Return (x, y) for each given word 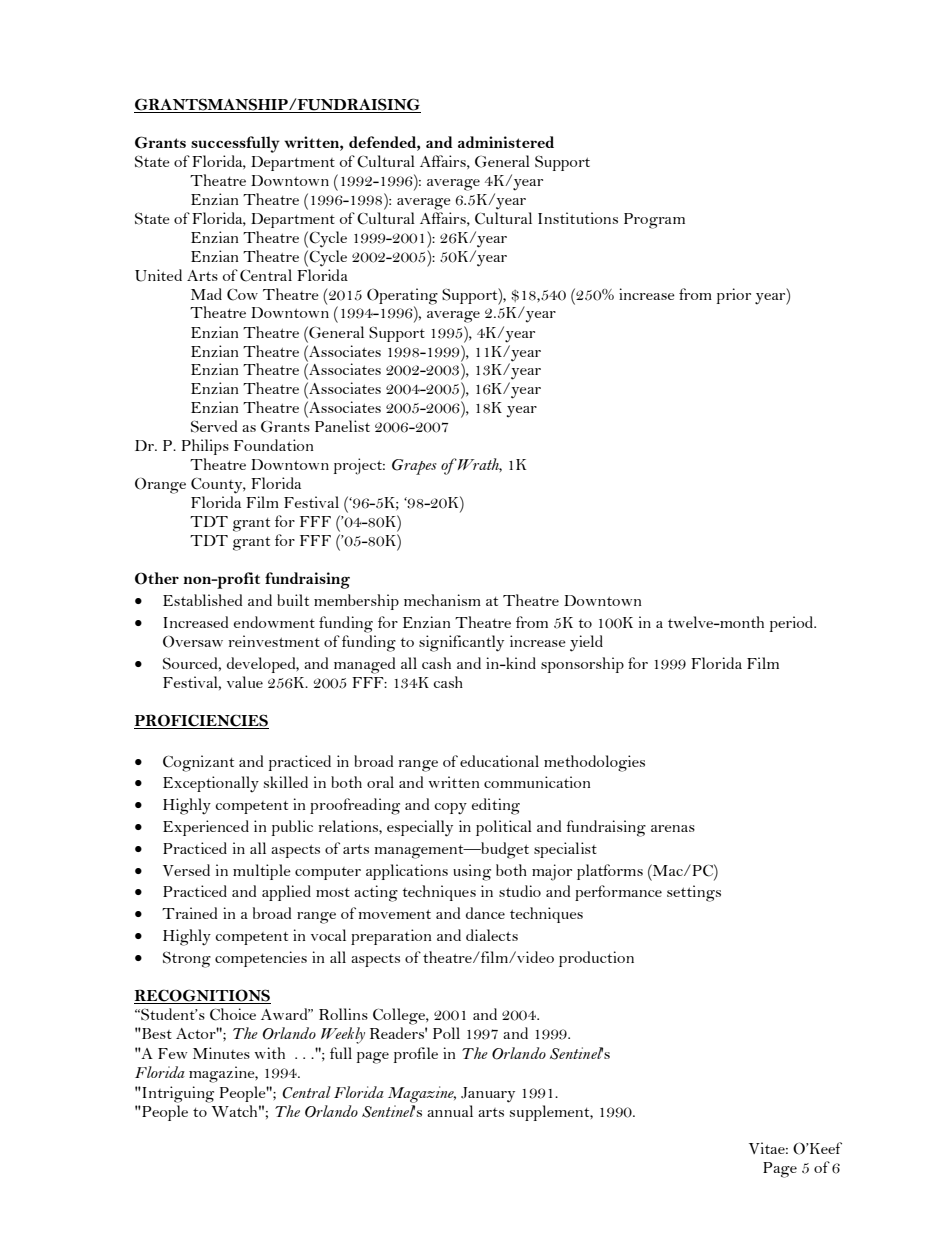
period (792, 624)
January (488, 1095)
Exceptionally (211, 784)
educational (499, 761)
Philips (205, 447)
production (596, 959)
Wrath (479, 465)
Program (654, 221)
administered (506, 142)
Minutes (221, 1053)
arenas (673, 828)
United (158, 275)
